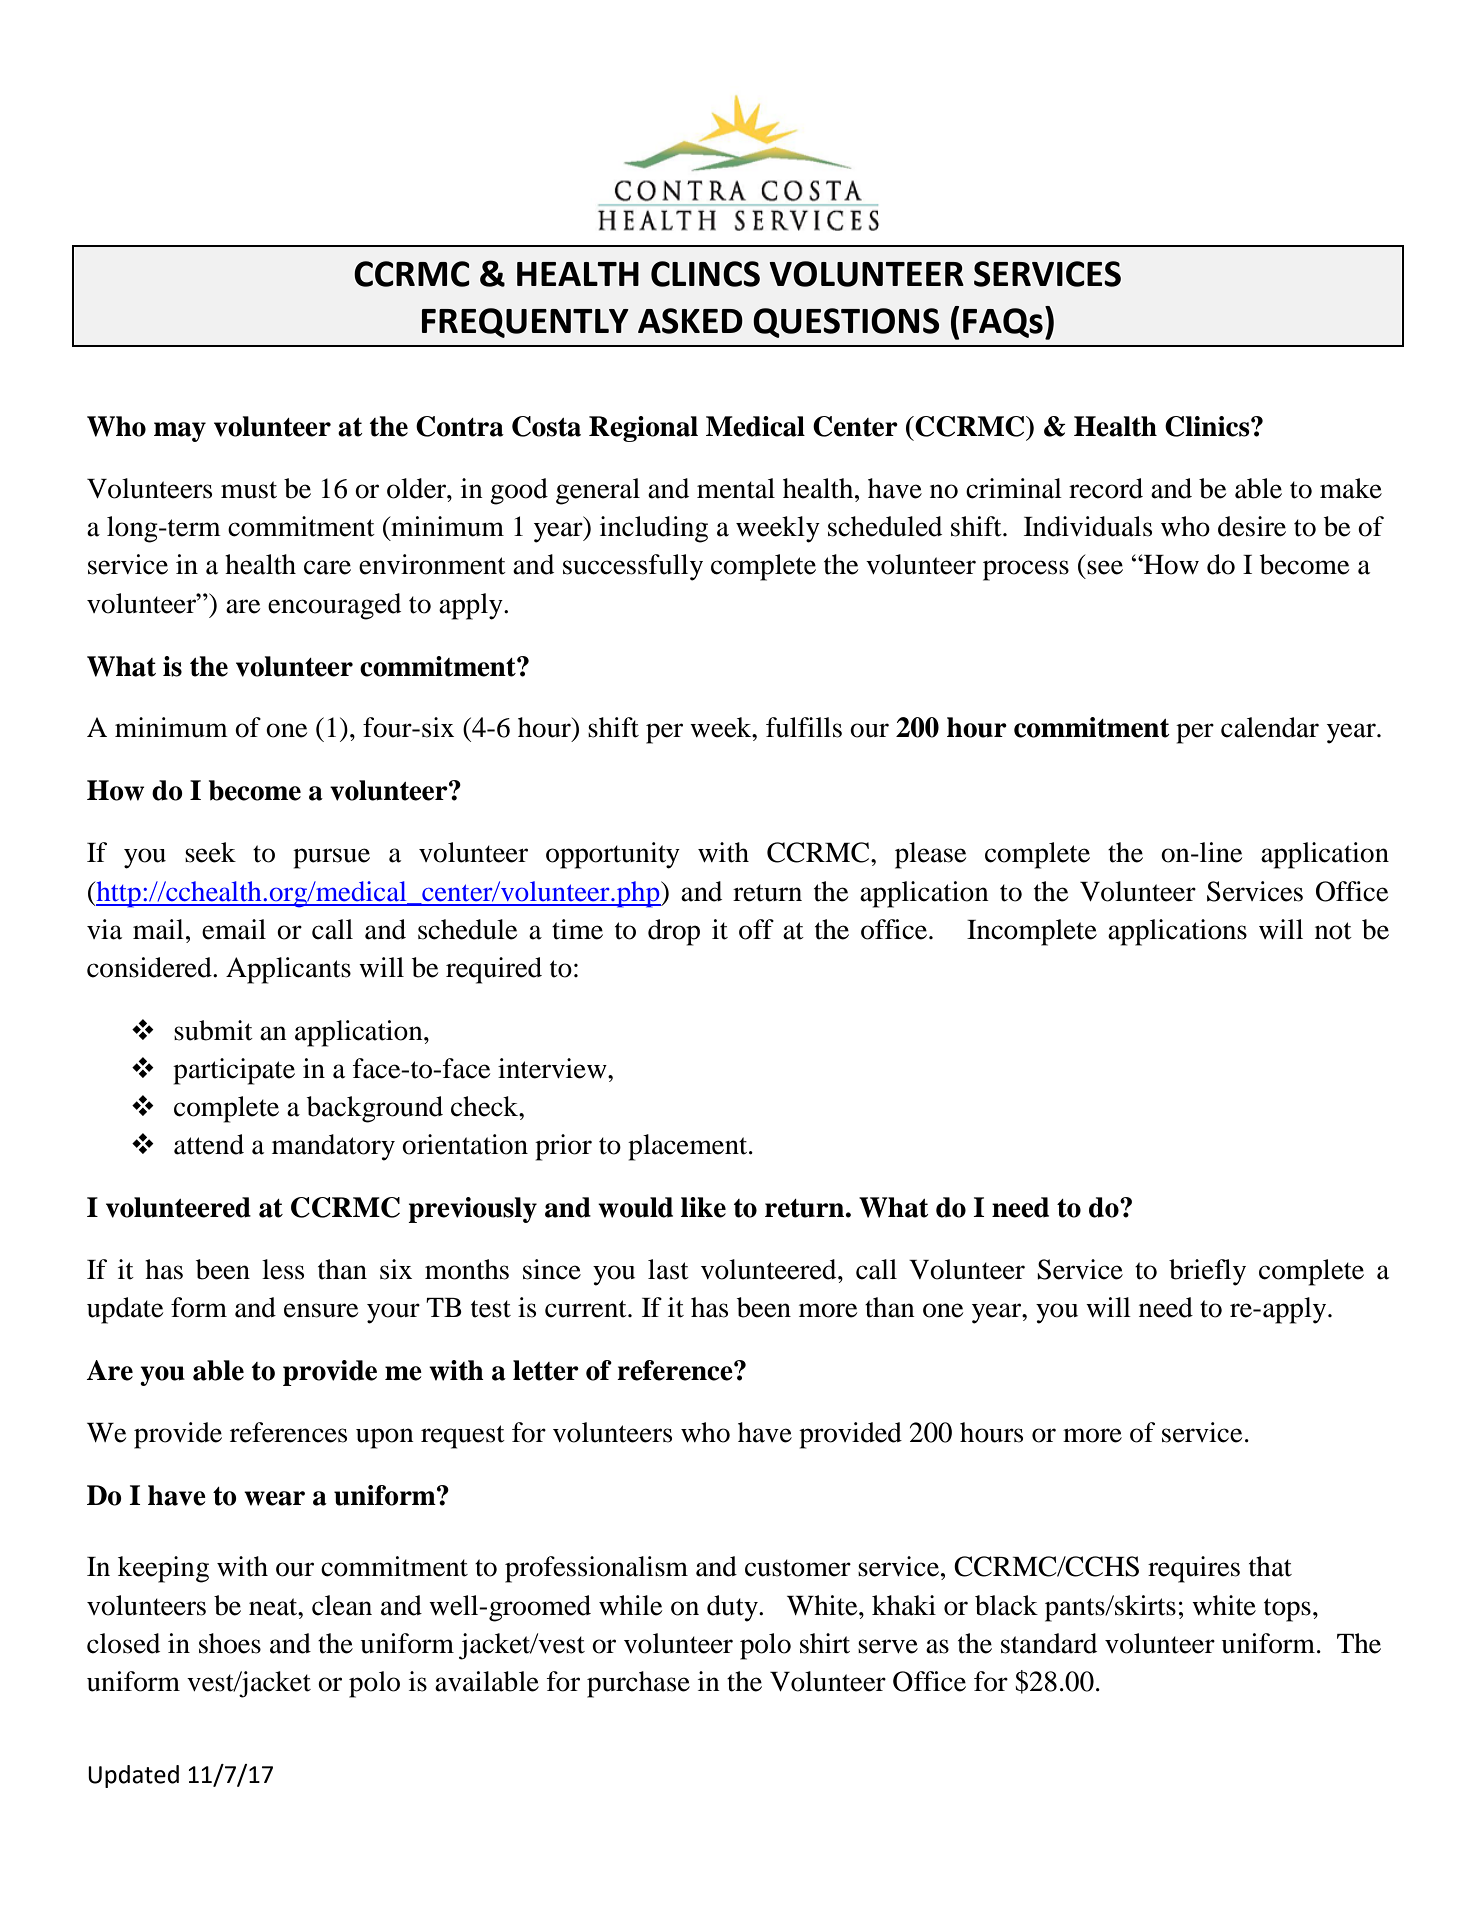 The height and width of the image is (1910, 1476). What do you see at coordinates (1194, 1569) in the image?
I see `requires` at bounding box center [1194, 1569].
